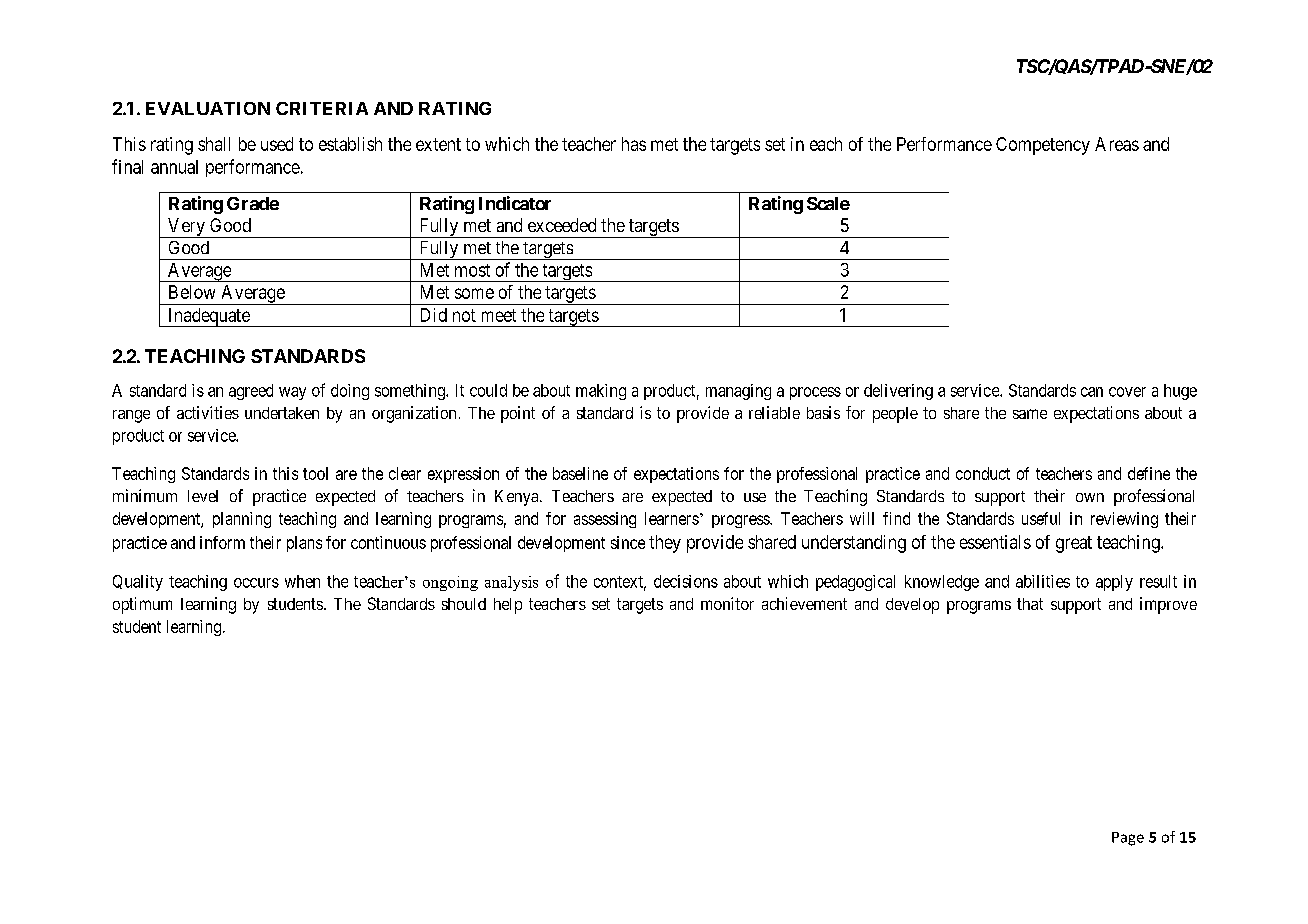  What do you see at coordinates (1043, 581) in the screenshot?
I see `abilities` at bounding box center [1043, 581].
